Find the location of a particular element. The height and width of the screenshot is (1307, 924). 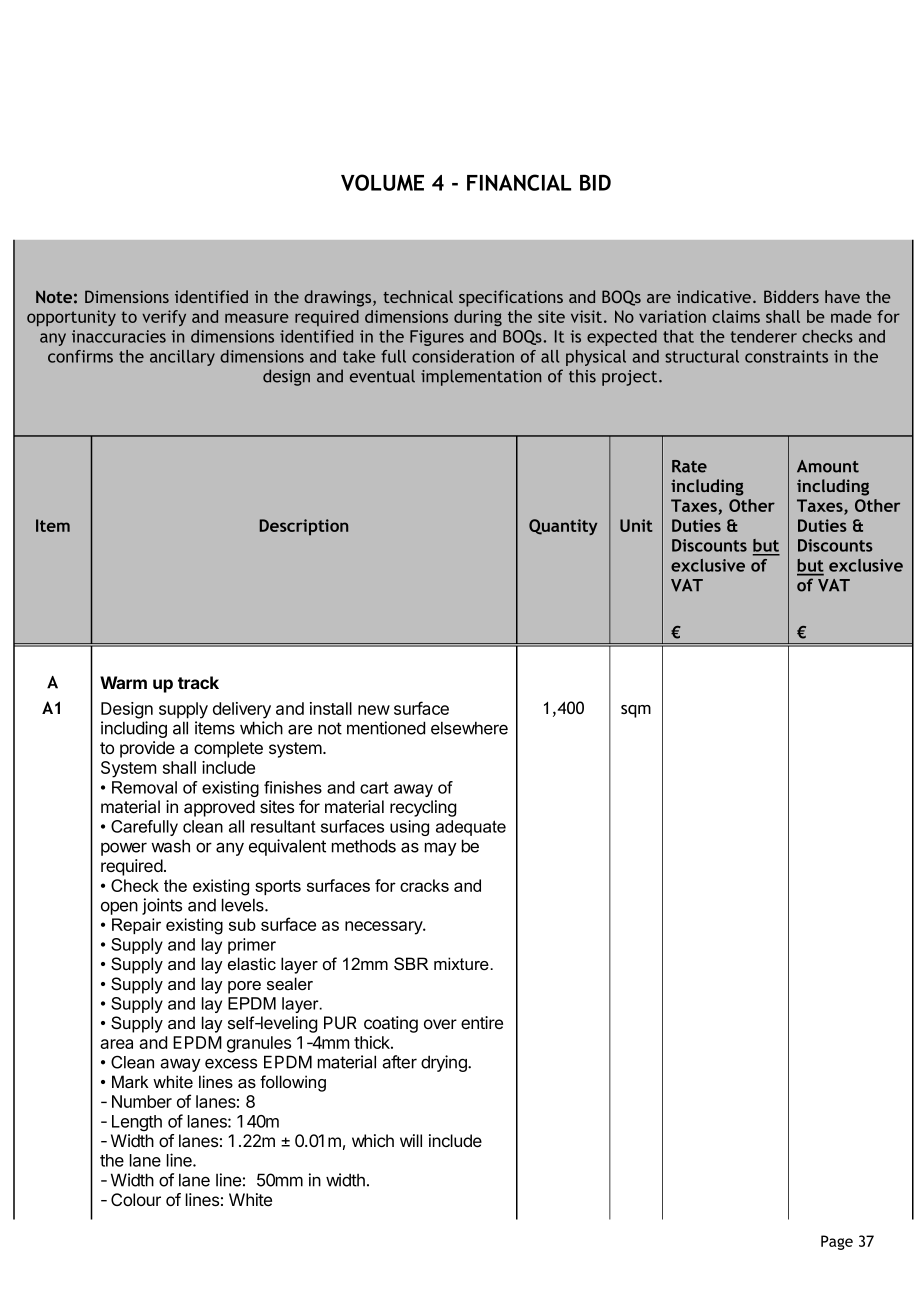

track is located at coordinates (198, 682).
